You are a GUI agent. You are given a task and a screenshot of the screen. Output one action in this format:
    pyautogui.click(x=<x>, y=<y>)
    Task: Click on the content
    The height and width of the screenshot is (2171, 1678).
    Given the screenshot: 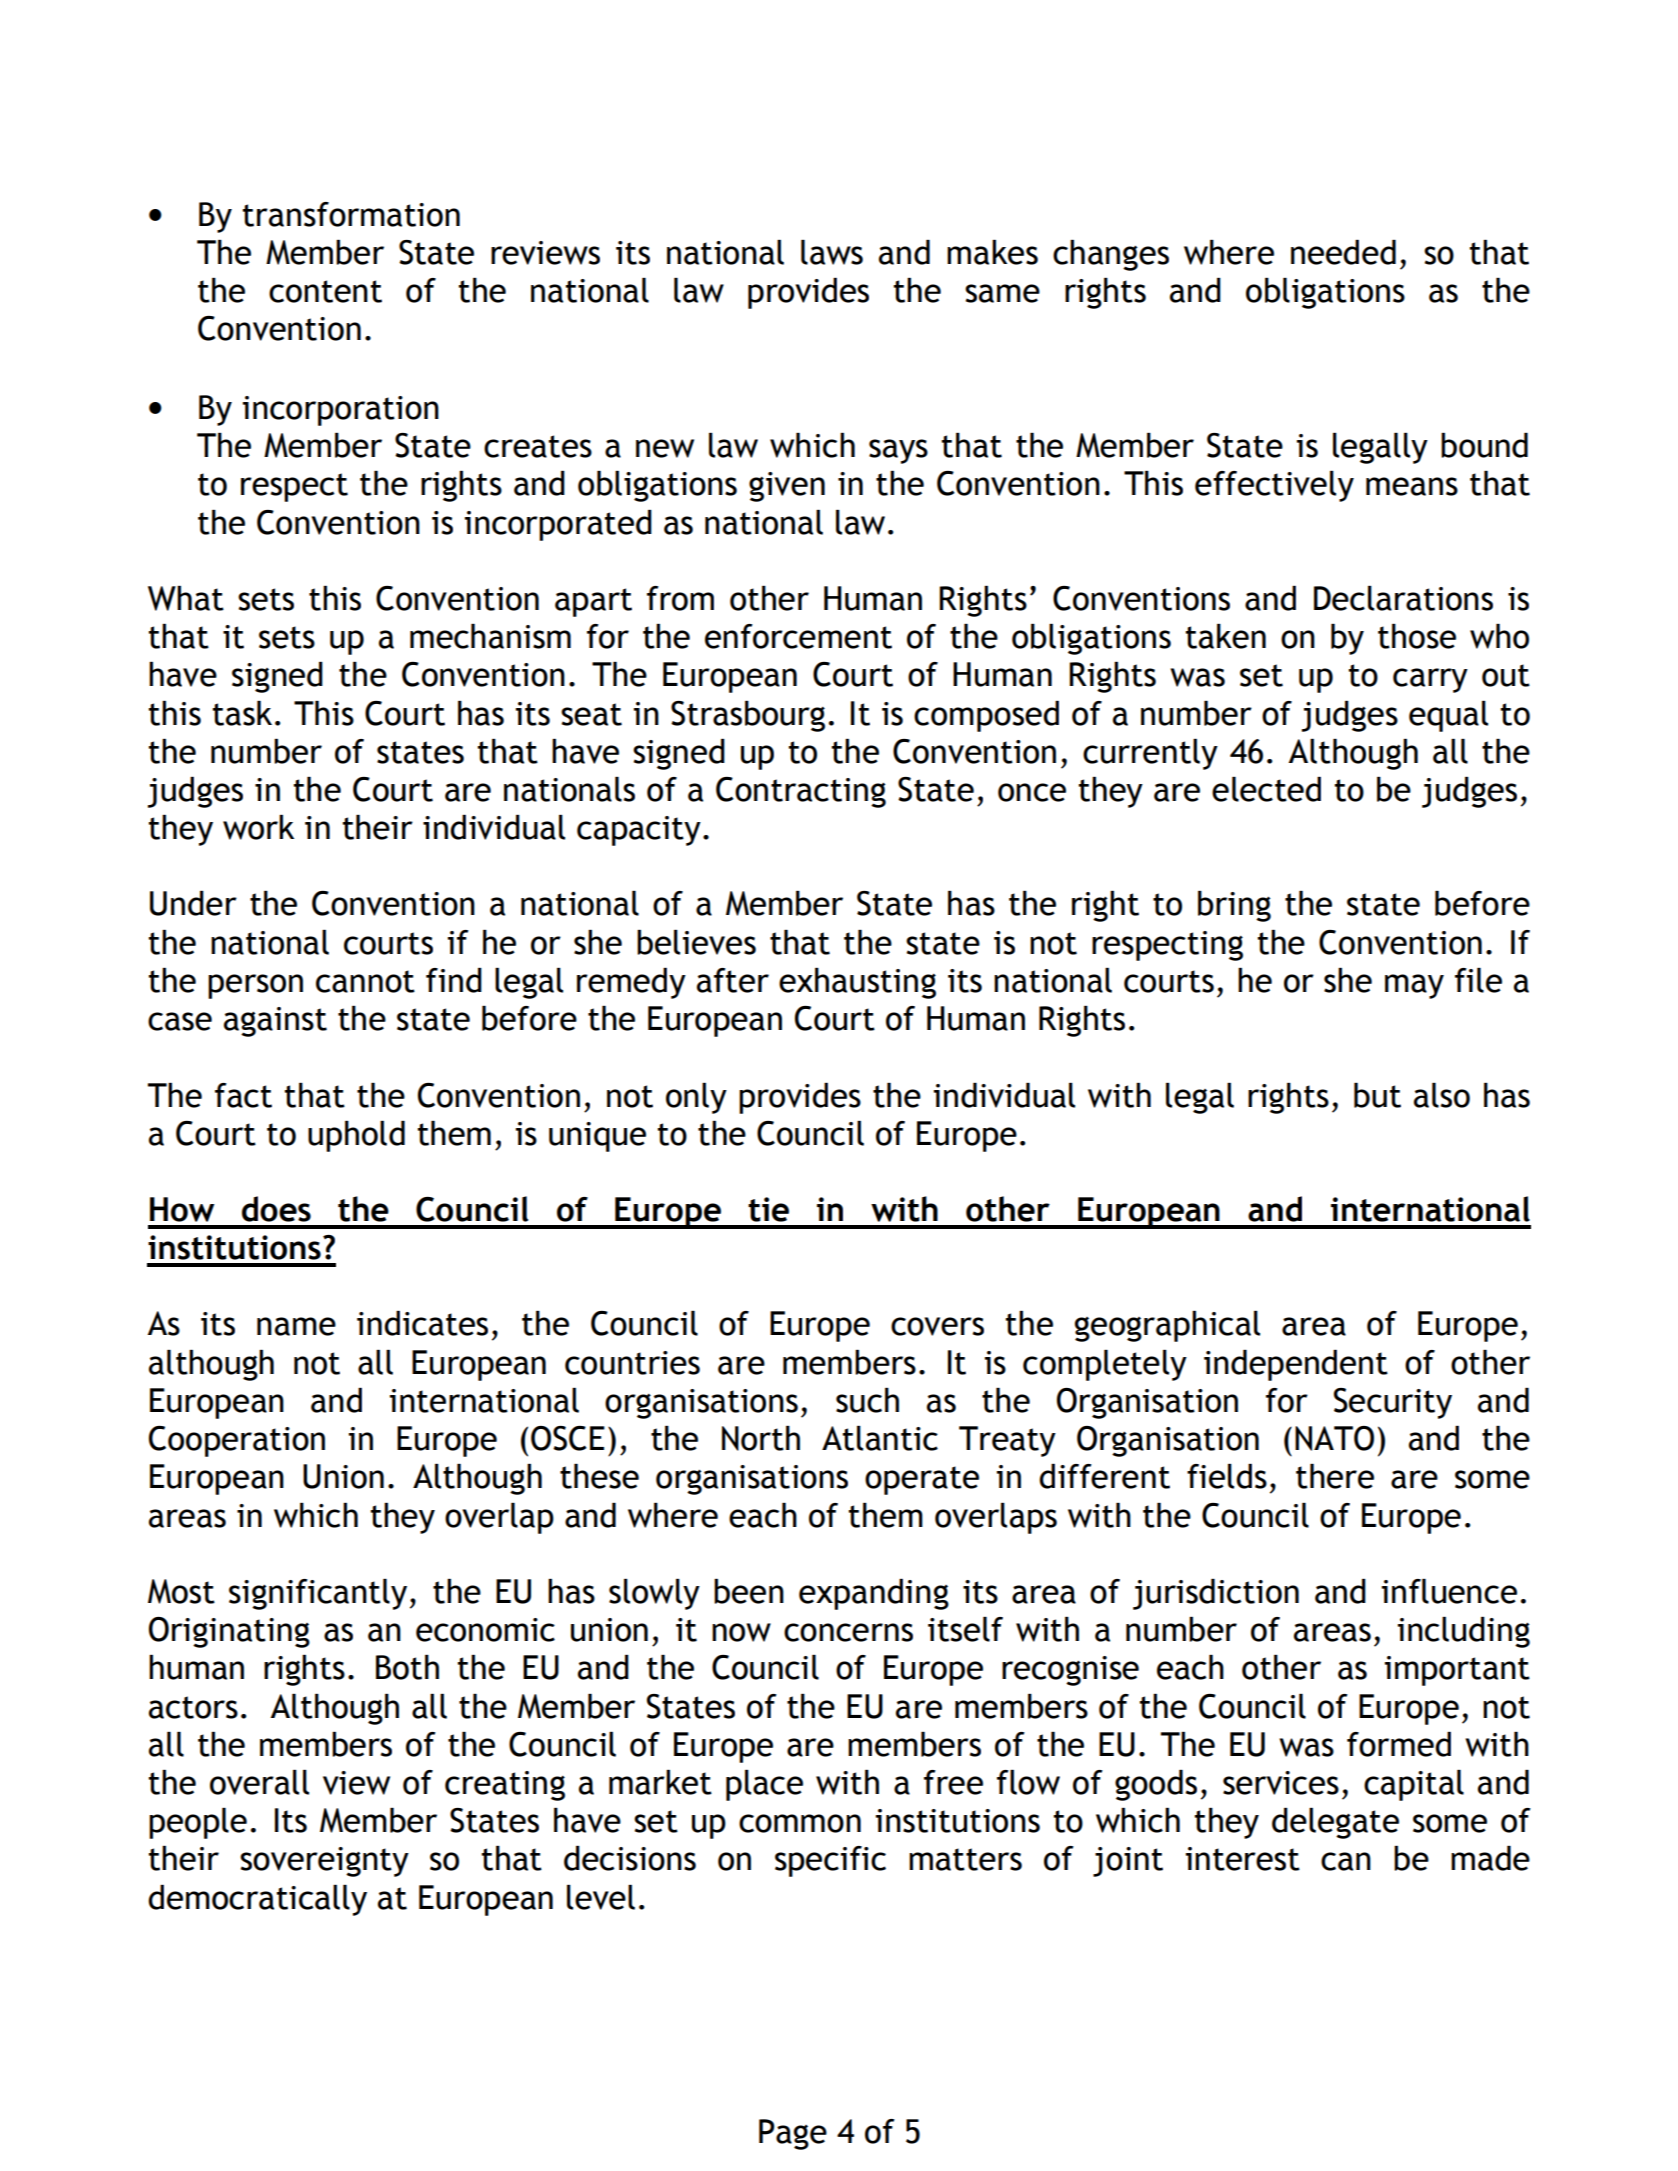 What is the action you would take?
    pyautogui.click(x=325, y=291)
